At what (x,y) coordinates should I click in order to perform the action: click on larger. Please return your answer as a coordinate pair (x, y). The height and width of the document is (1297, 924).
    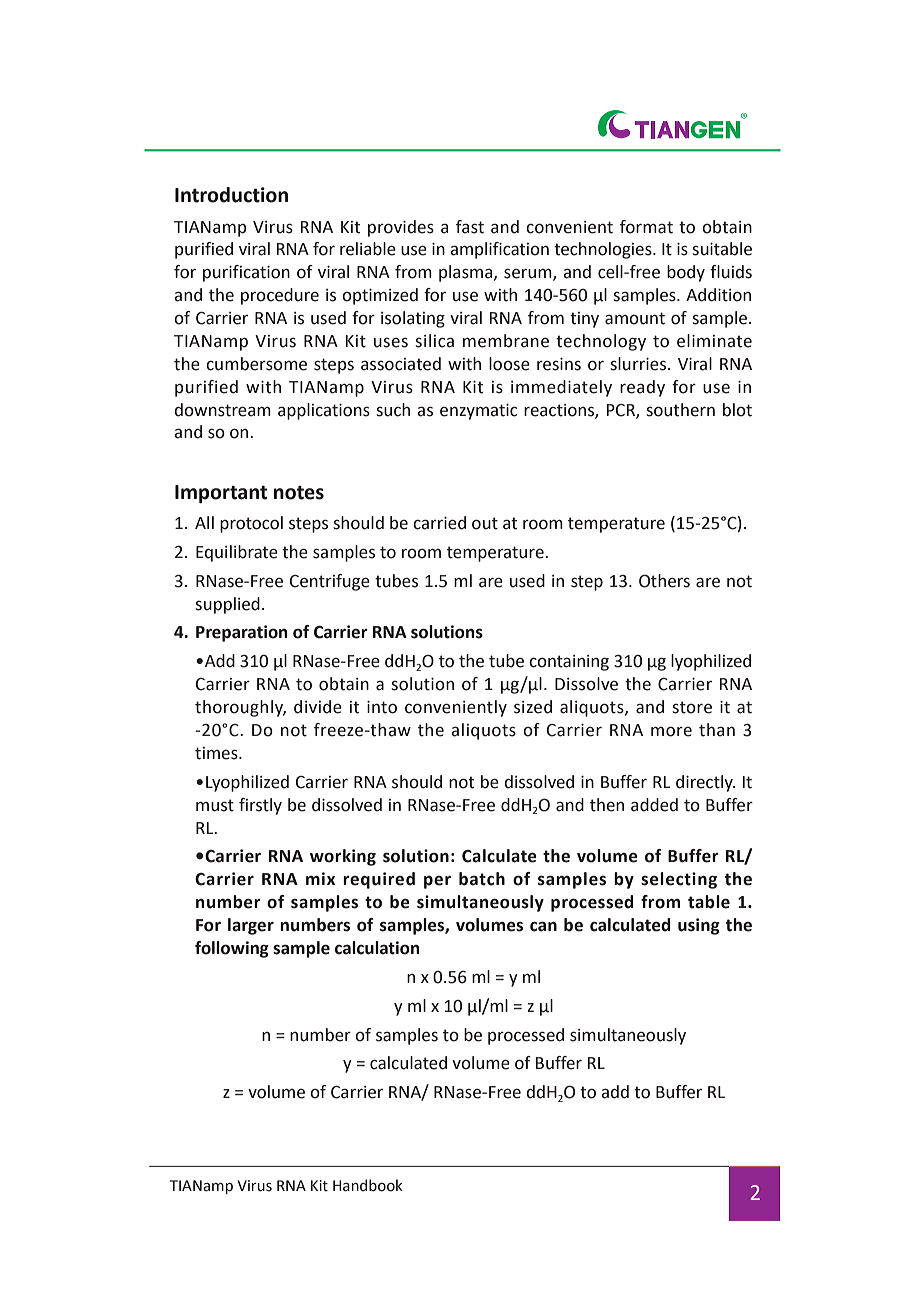
    Looking at the image, I should click on (251, 926).
